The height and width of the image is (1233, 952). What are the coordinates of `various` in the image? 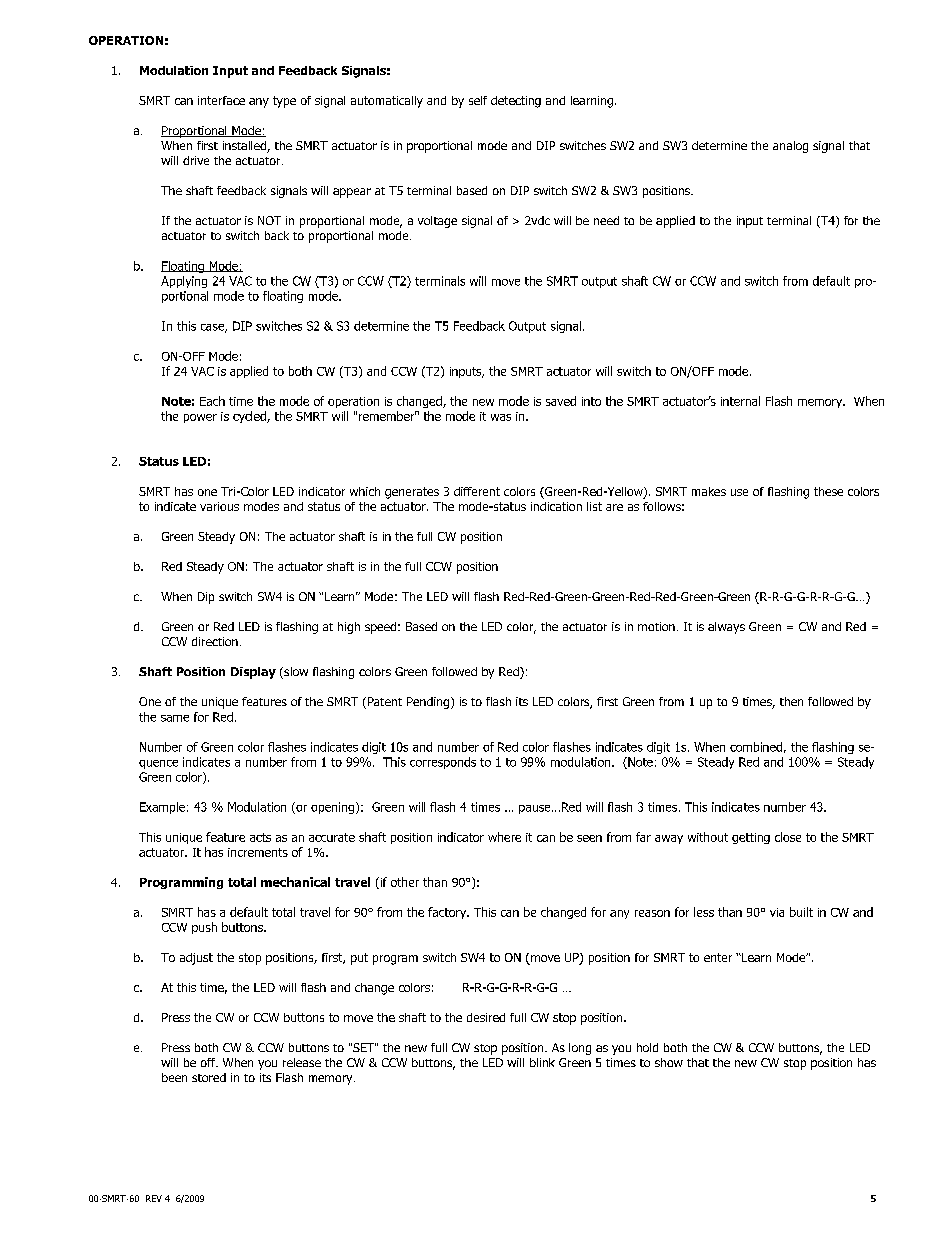 It's located at (219, 506).
